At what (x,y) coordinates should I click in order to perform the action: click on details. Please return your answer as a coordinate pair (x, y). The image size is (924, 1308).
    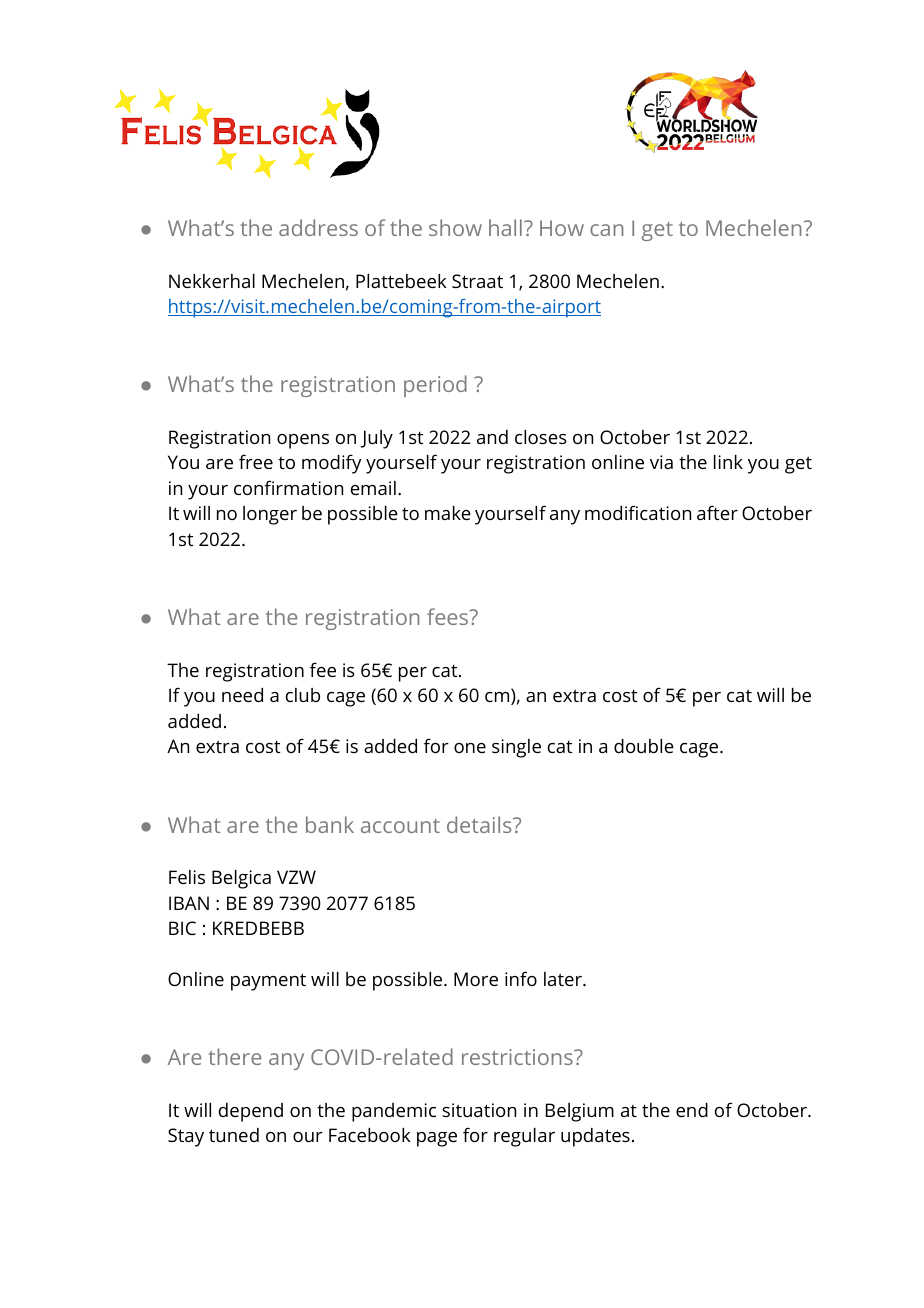
    Looking at the image, I should click on (480, 824).
